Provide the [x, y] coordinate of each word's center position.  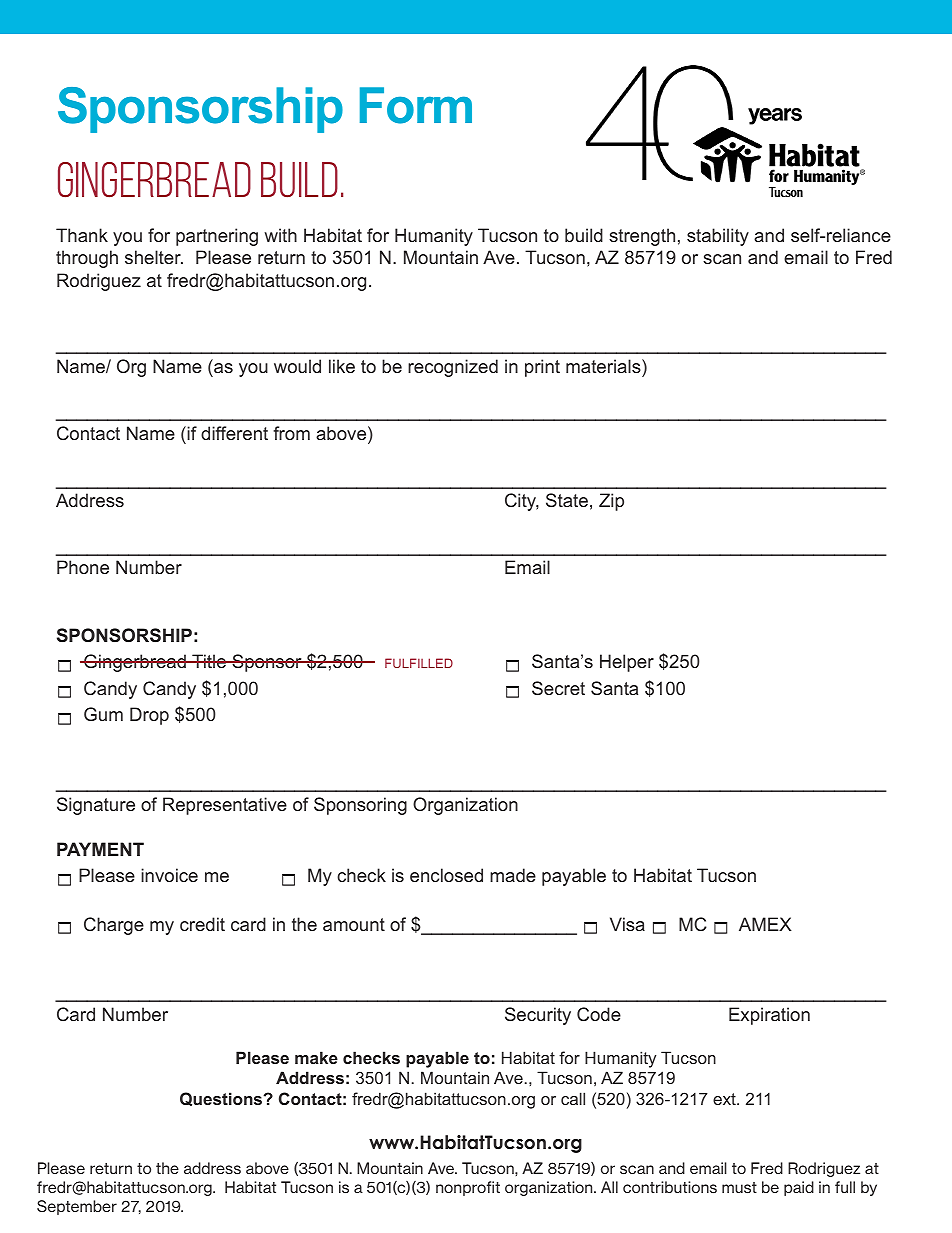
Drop [149, 716]
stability [718, 237]
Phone [83, 567]
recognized [453, 368]
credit [202, 924]
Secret [558, 688]
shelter [154, 257]
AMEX [765, 924]
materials [604, 366]
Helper [627, 663]
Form [416, 105]
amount [354, 924]
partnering [217, 237]
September [77, 1207]
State [567, 500]
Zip [611, 502]
